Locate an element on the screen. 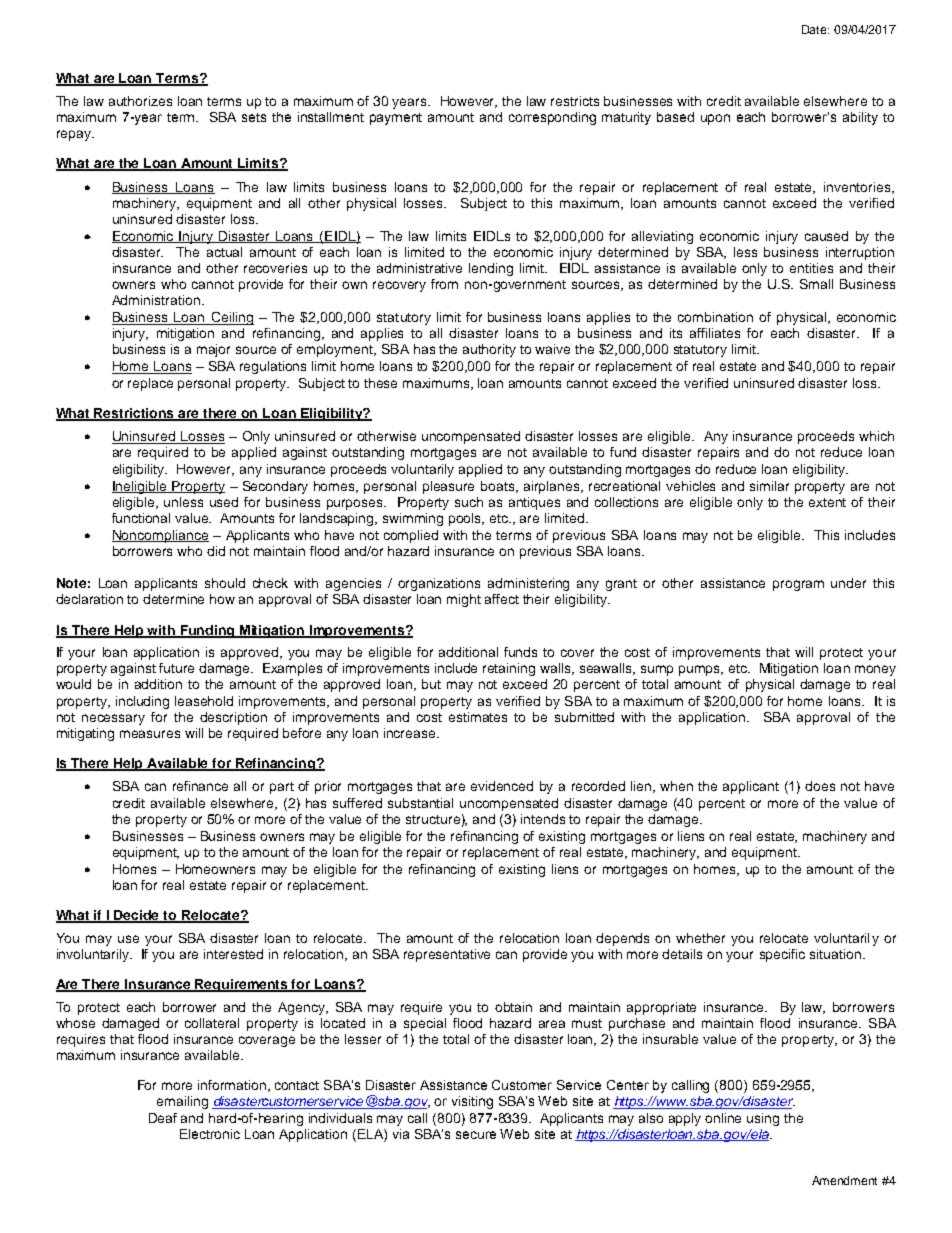 The image size is (952, 1233). structure is located at coordinates (433, 819).
